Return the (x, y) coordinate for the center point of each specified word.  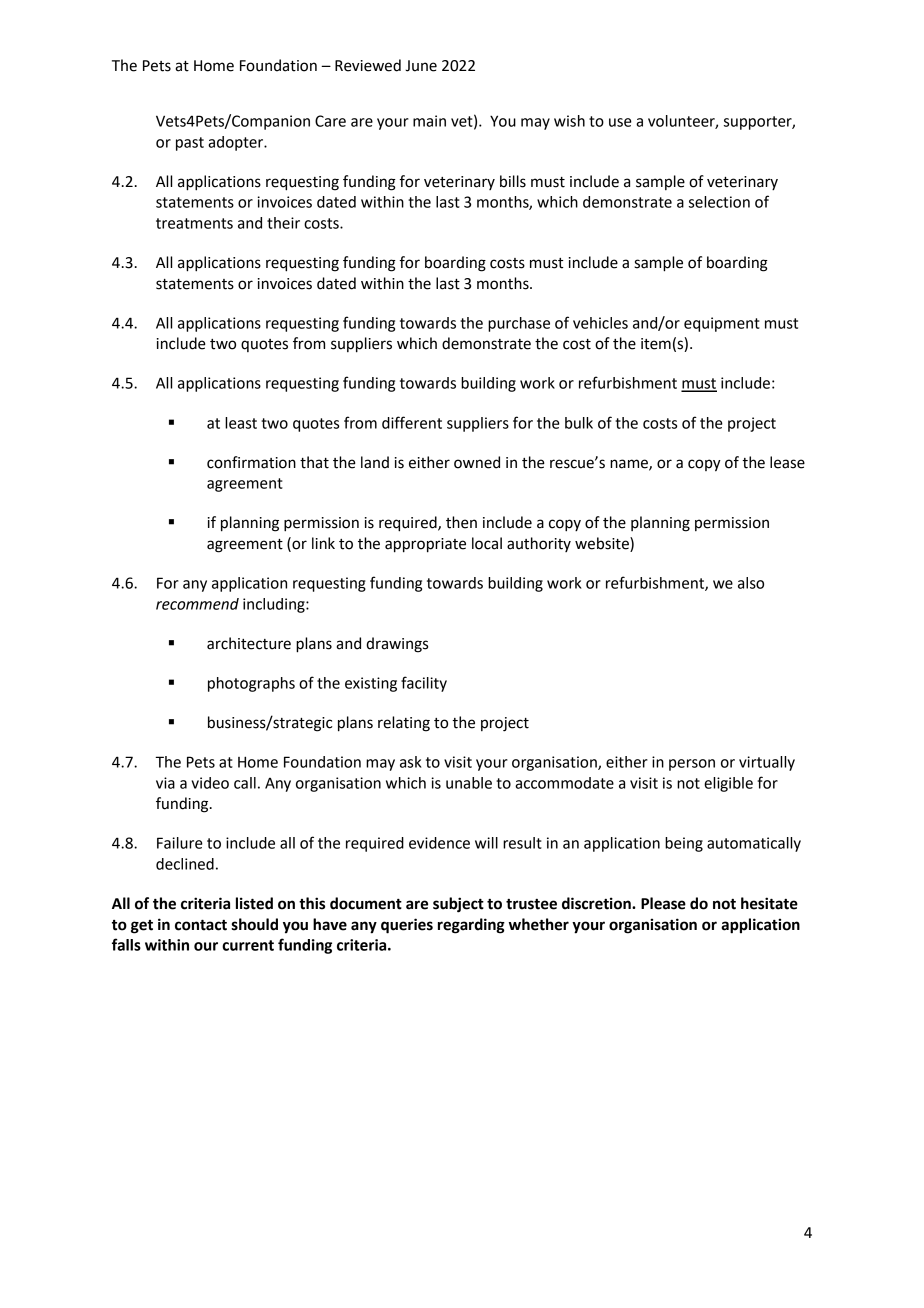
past (190, 144)
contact (201, 925)
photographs (251, 684)
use (620, 122)
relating (404, 724)
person (692, 765)
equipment (722, 324)
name (630, 464)
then (461, 522)
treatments (194, 223)
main (429, 121)
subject (458, 905)
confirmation (251, 462)
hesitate (769, 903)
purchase (519, 324)
